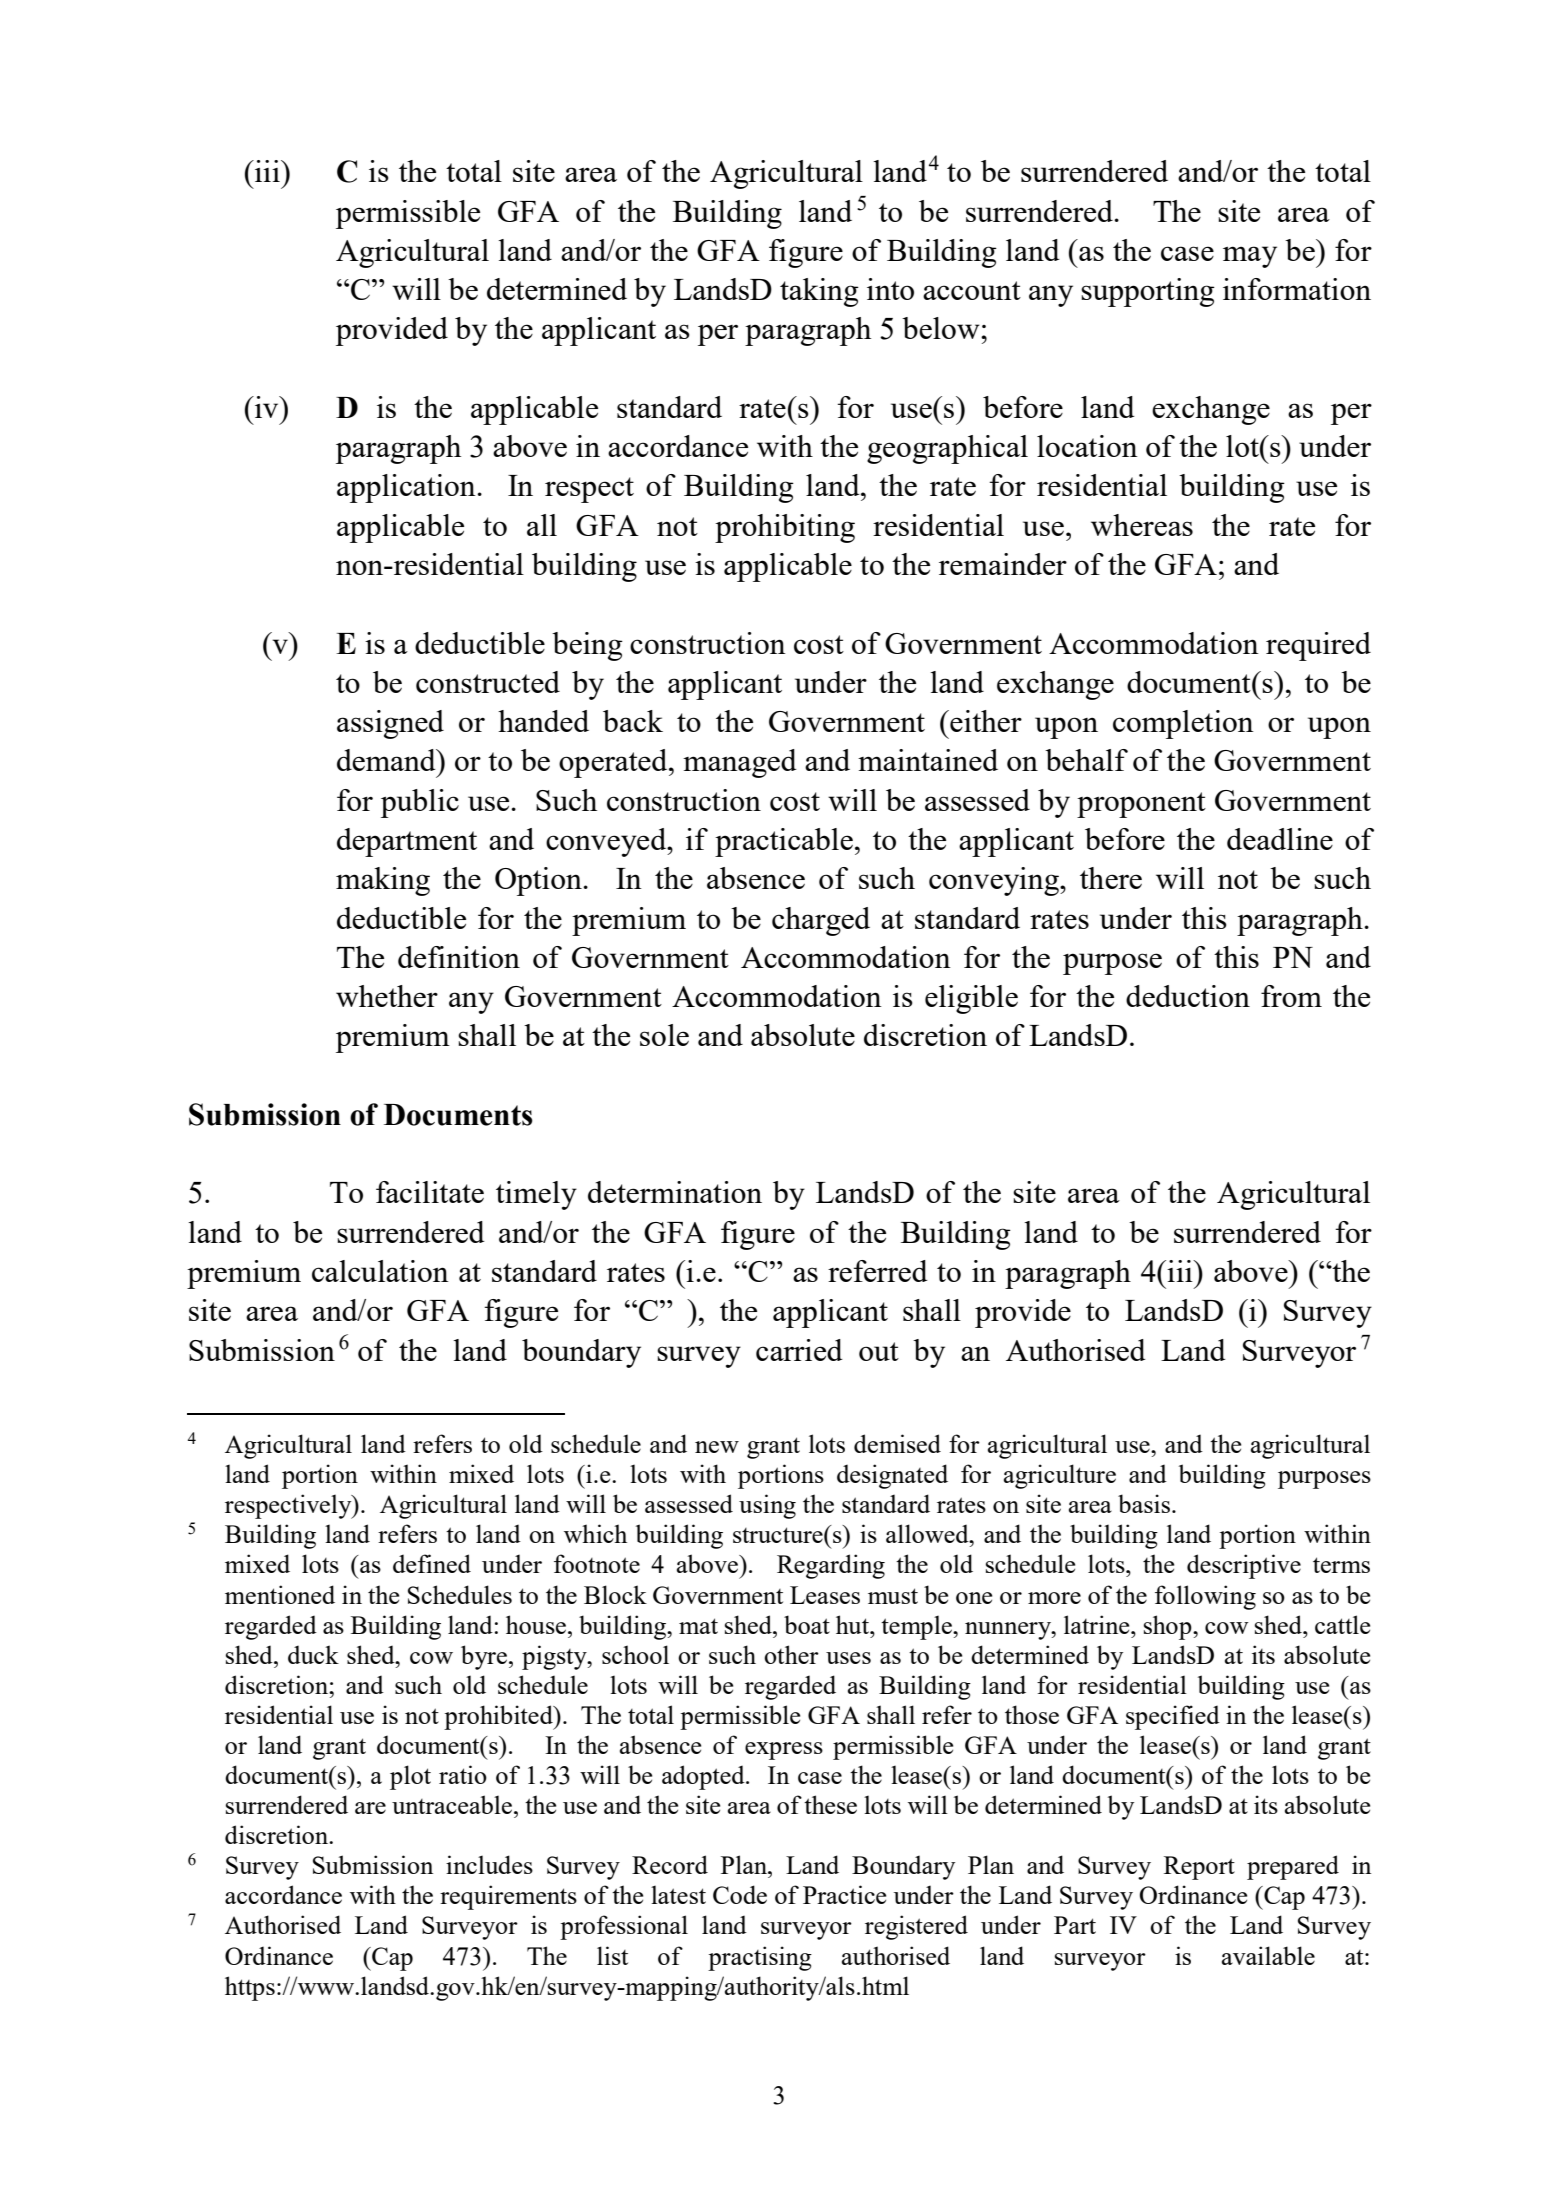 Image resolution: width=1559 pixels, height=2204 pixels. Describe the element at coordinates (489, 1864) in the screenshot. I see `includes` at that location.
